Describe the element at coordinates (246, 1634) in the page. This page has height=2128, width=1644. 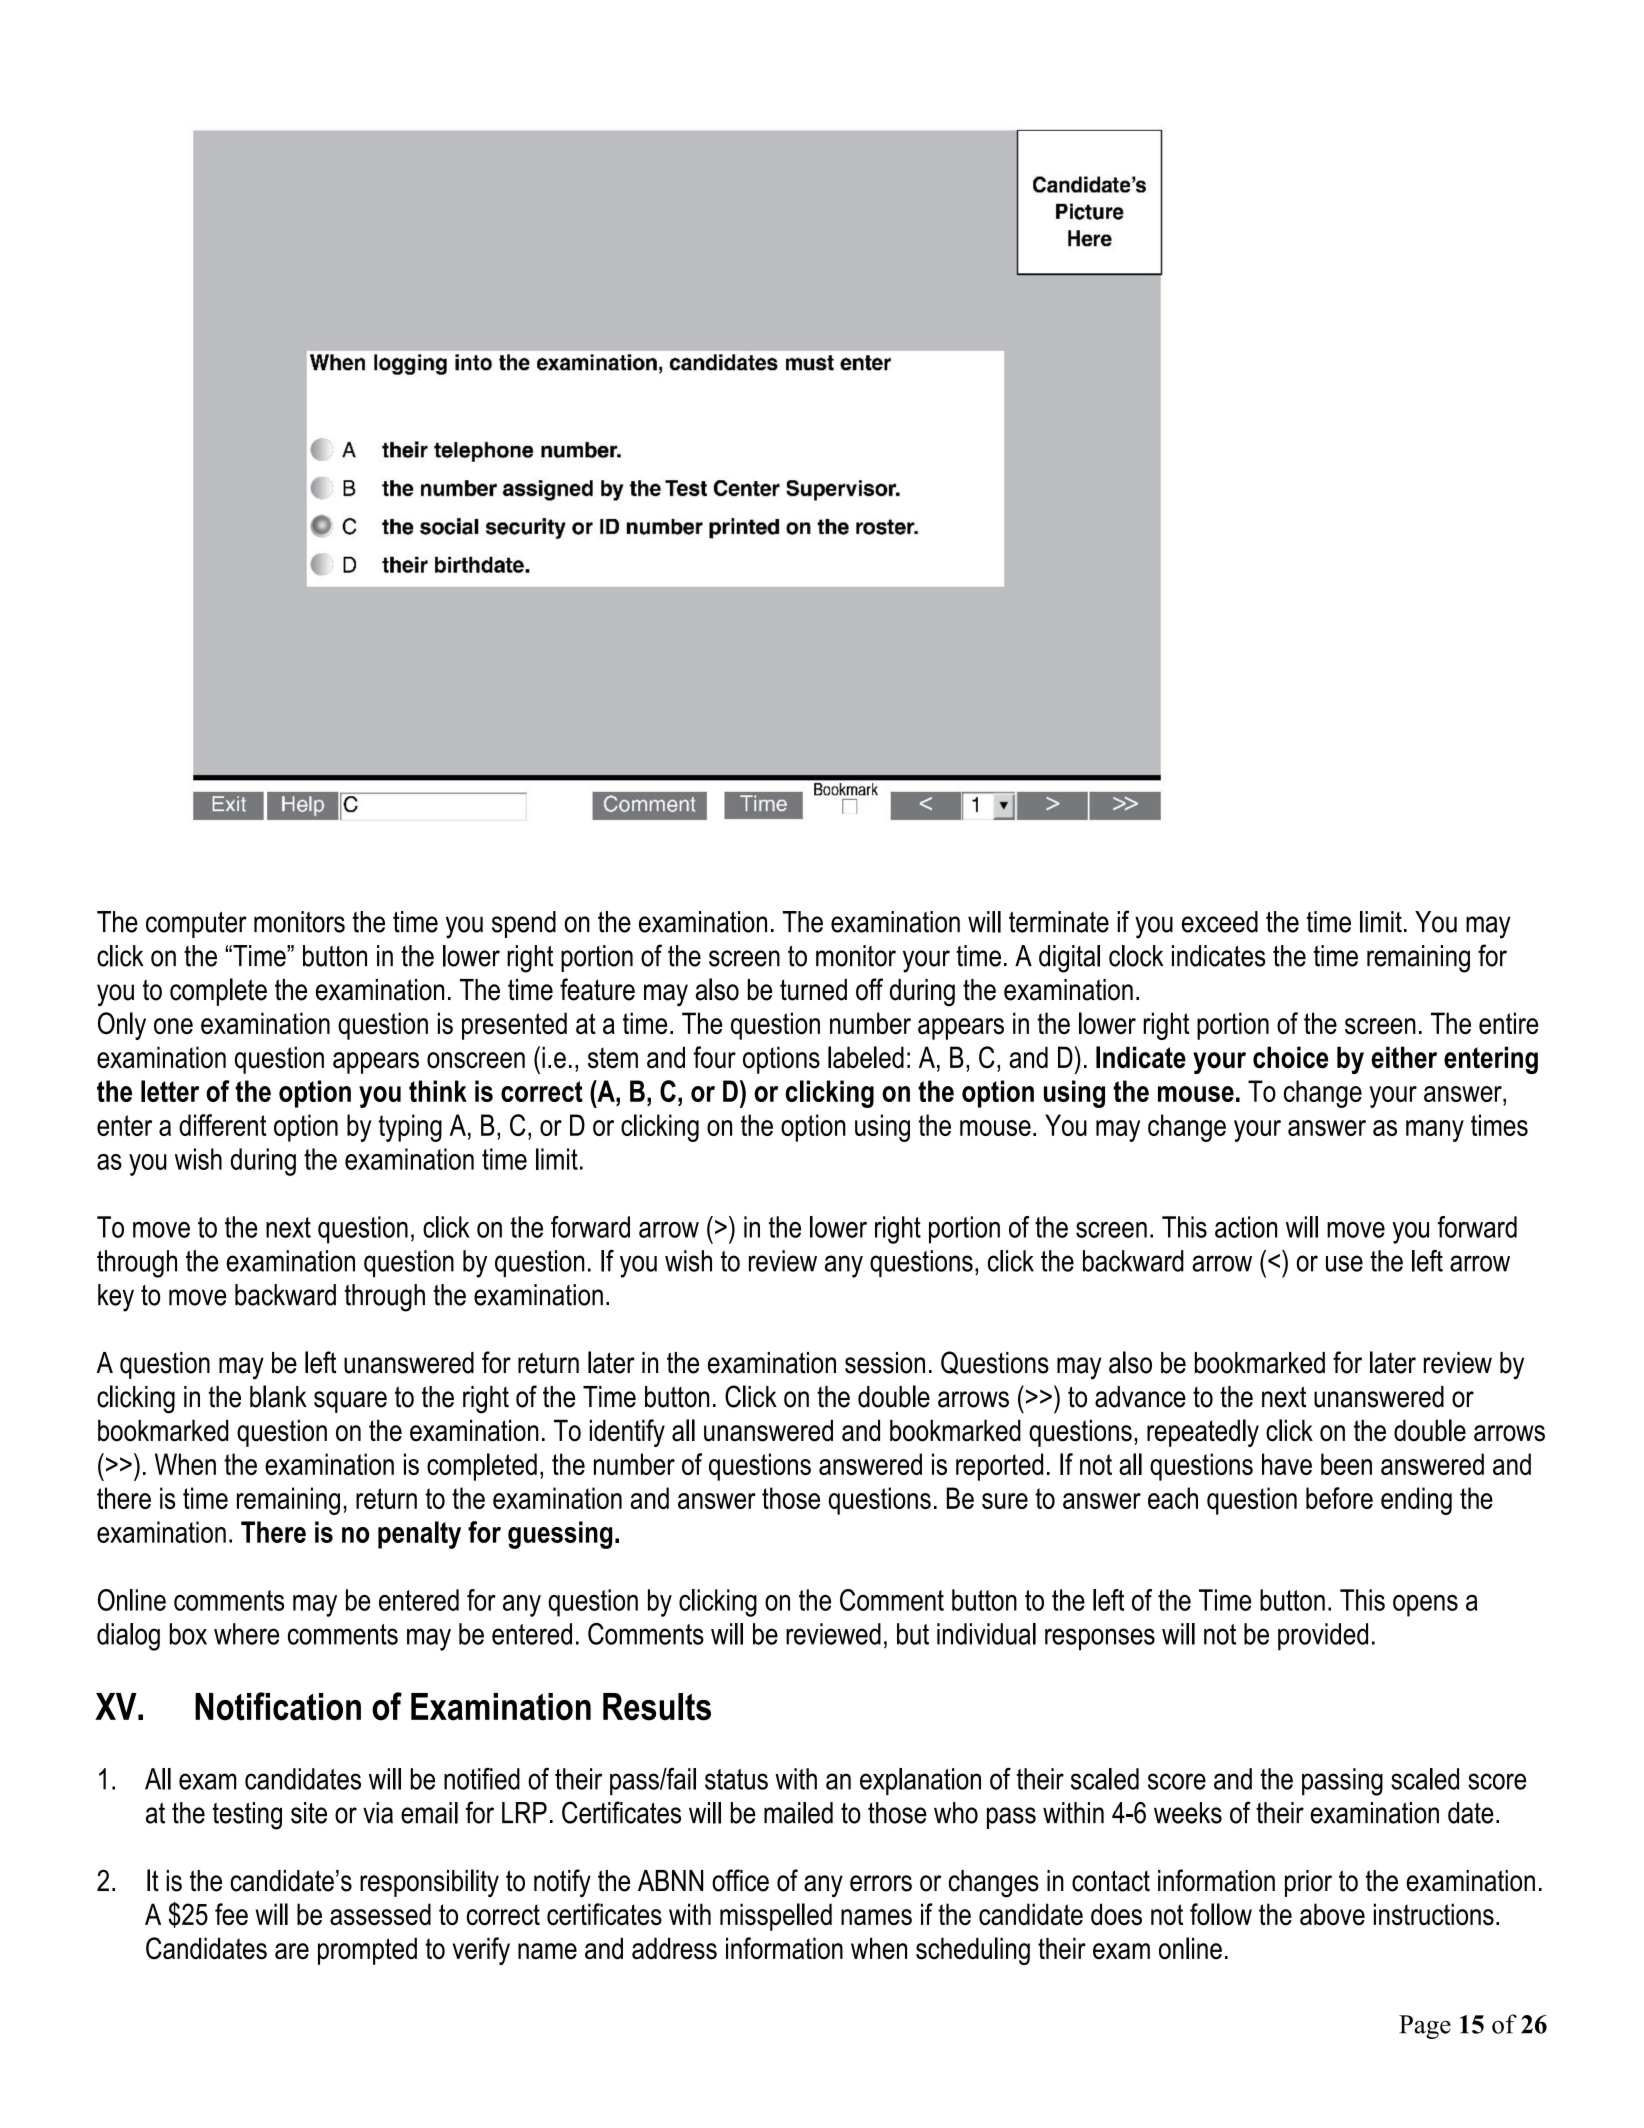
I see `where` at that location.
